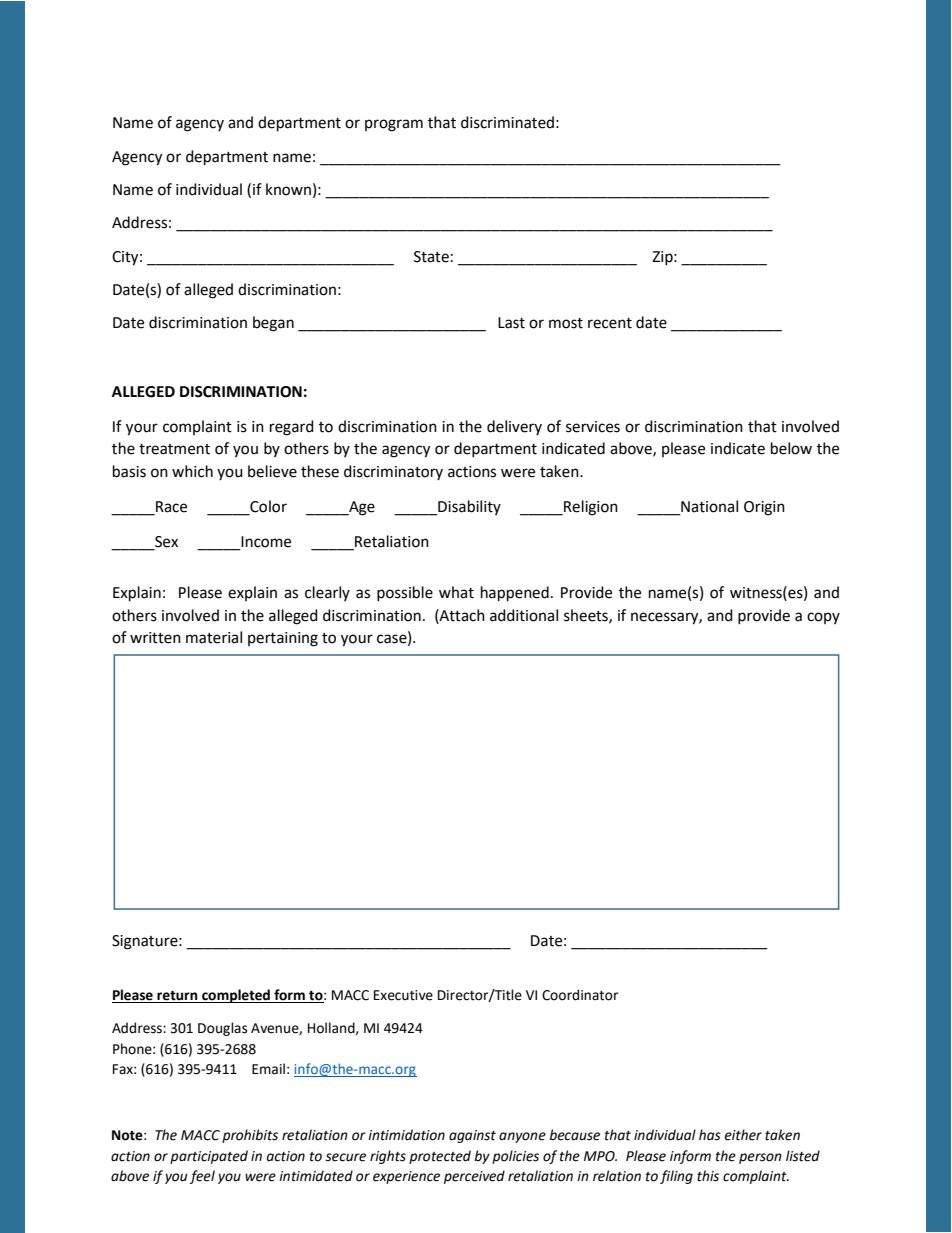  I want to click on below, so click(791, 448).
